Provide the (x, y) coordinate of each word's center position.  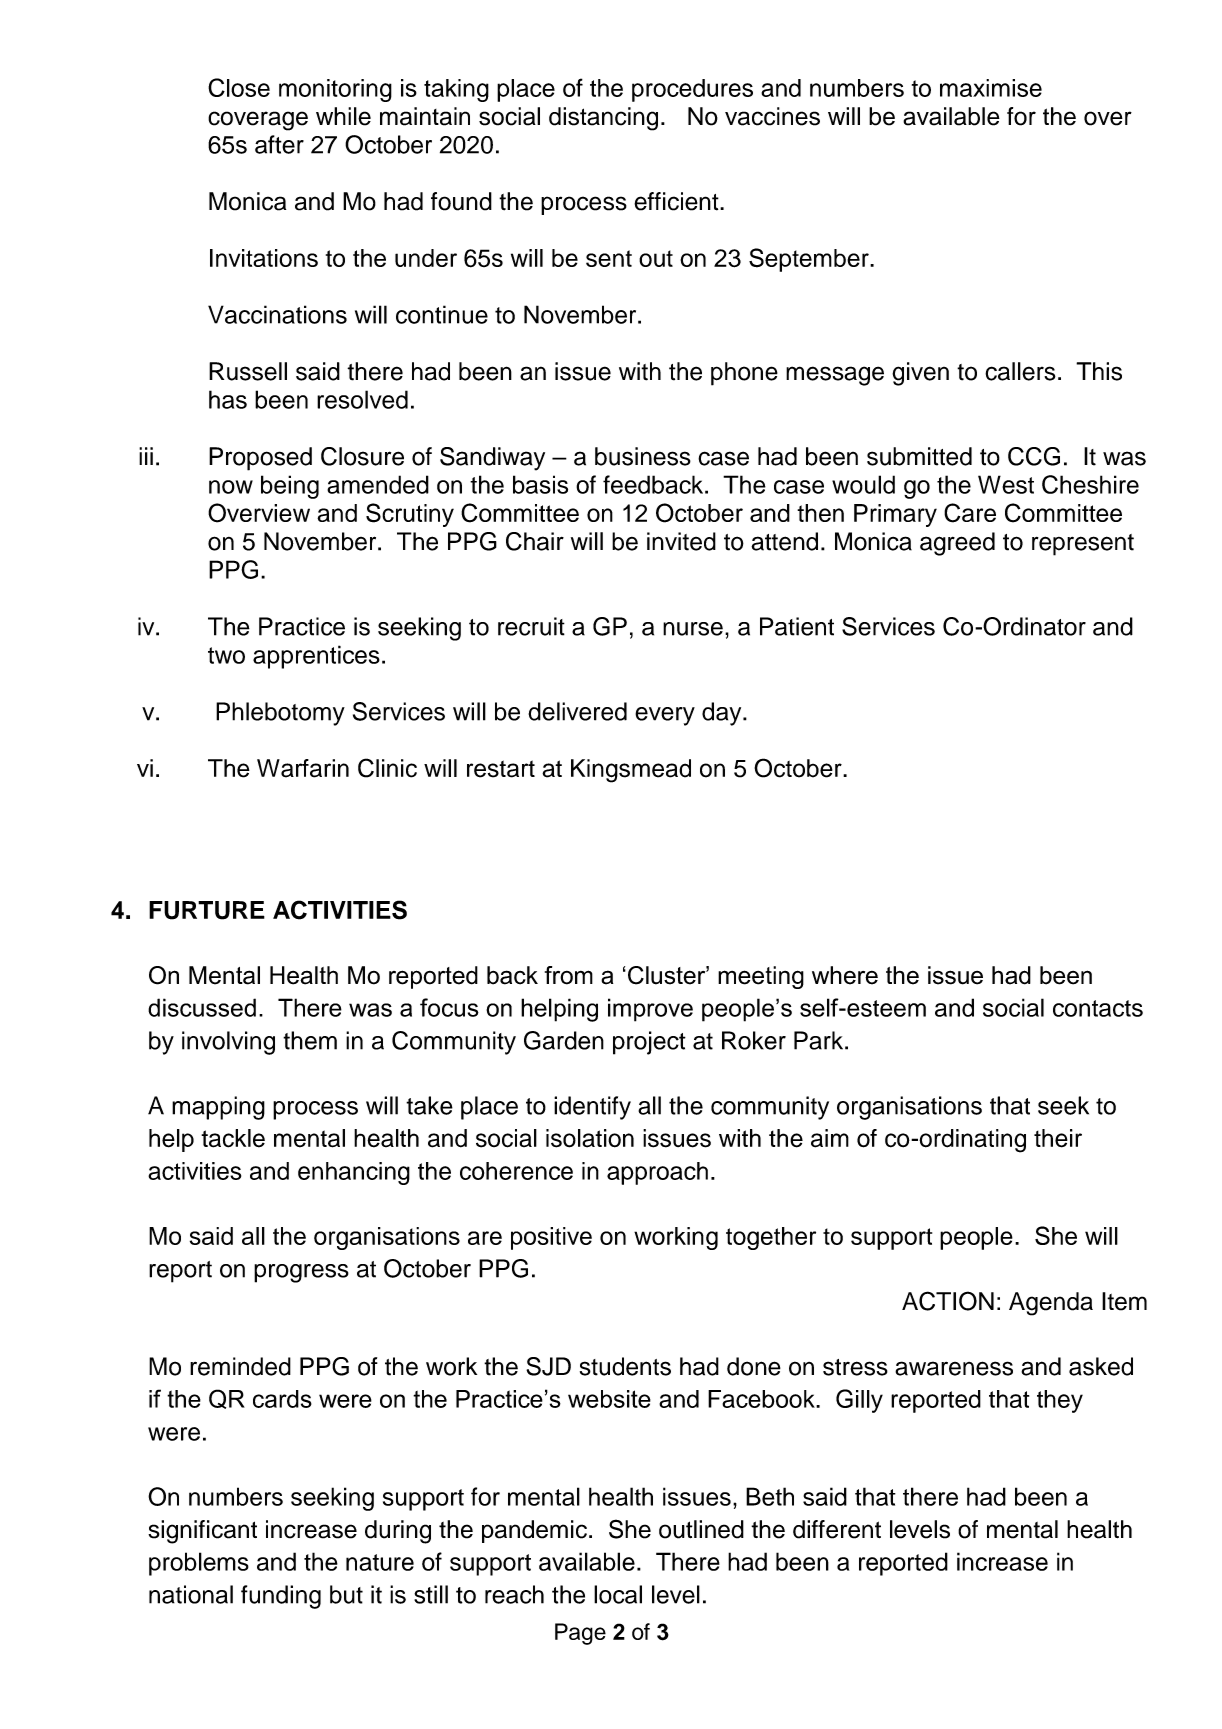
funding (281, 1597)
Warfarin (303, 768)
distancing (603, 119)
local (618, 1594)
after (279, 144)
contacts (1098, 1008)
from (569, 975)
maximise (991, 88)
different (837, 1529)
